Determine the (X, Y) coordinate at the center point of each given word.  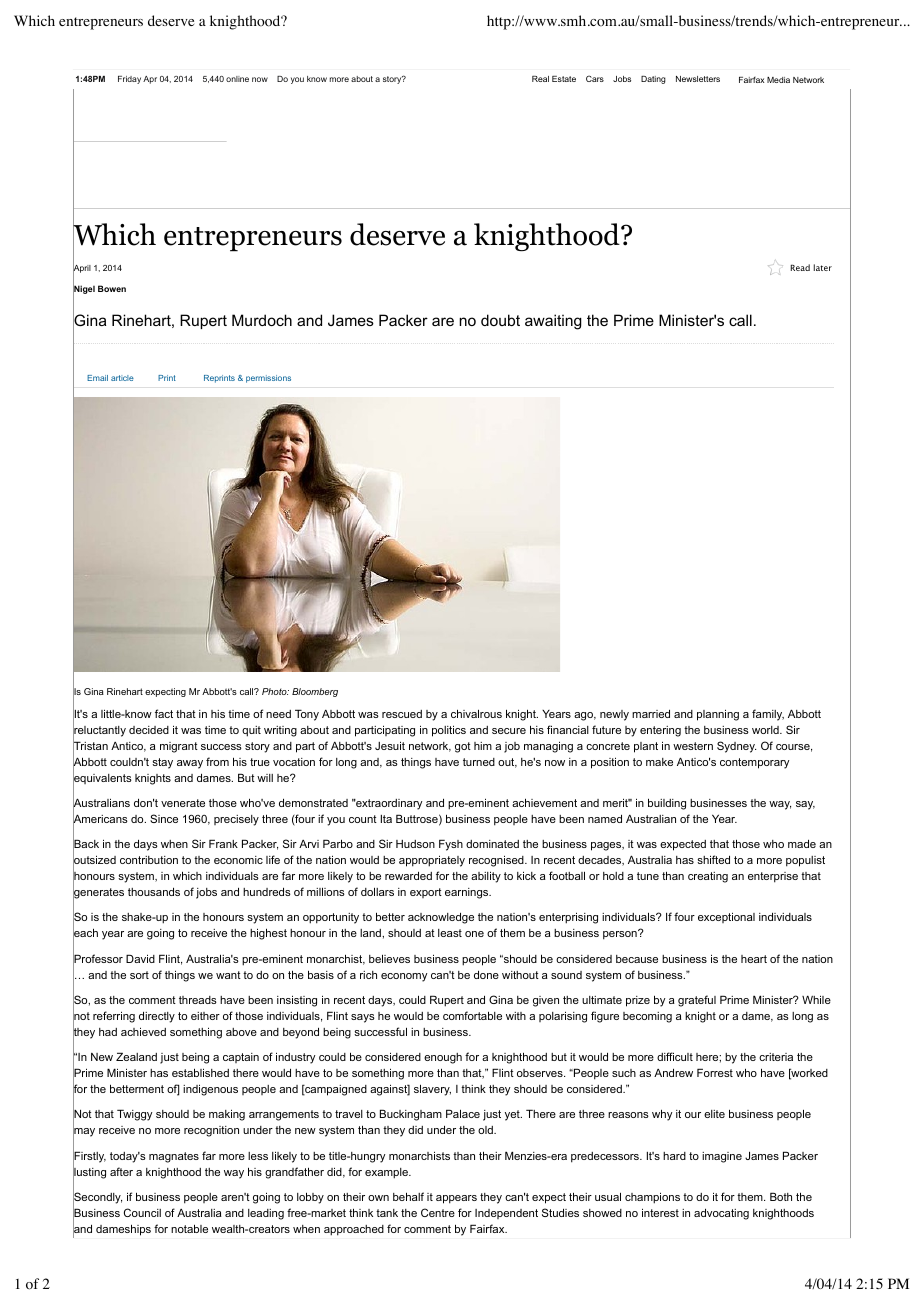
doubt (500, 320)
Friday (129, 80)
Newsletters (698, 79)
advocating (721, 1214)
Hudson (415, 844)
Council (142, 1212)
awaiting (553, 322)
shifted (713, 859)
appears (456, 1199)
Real (540, 79)
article (122, 378)
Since (164, 818)
